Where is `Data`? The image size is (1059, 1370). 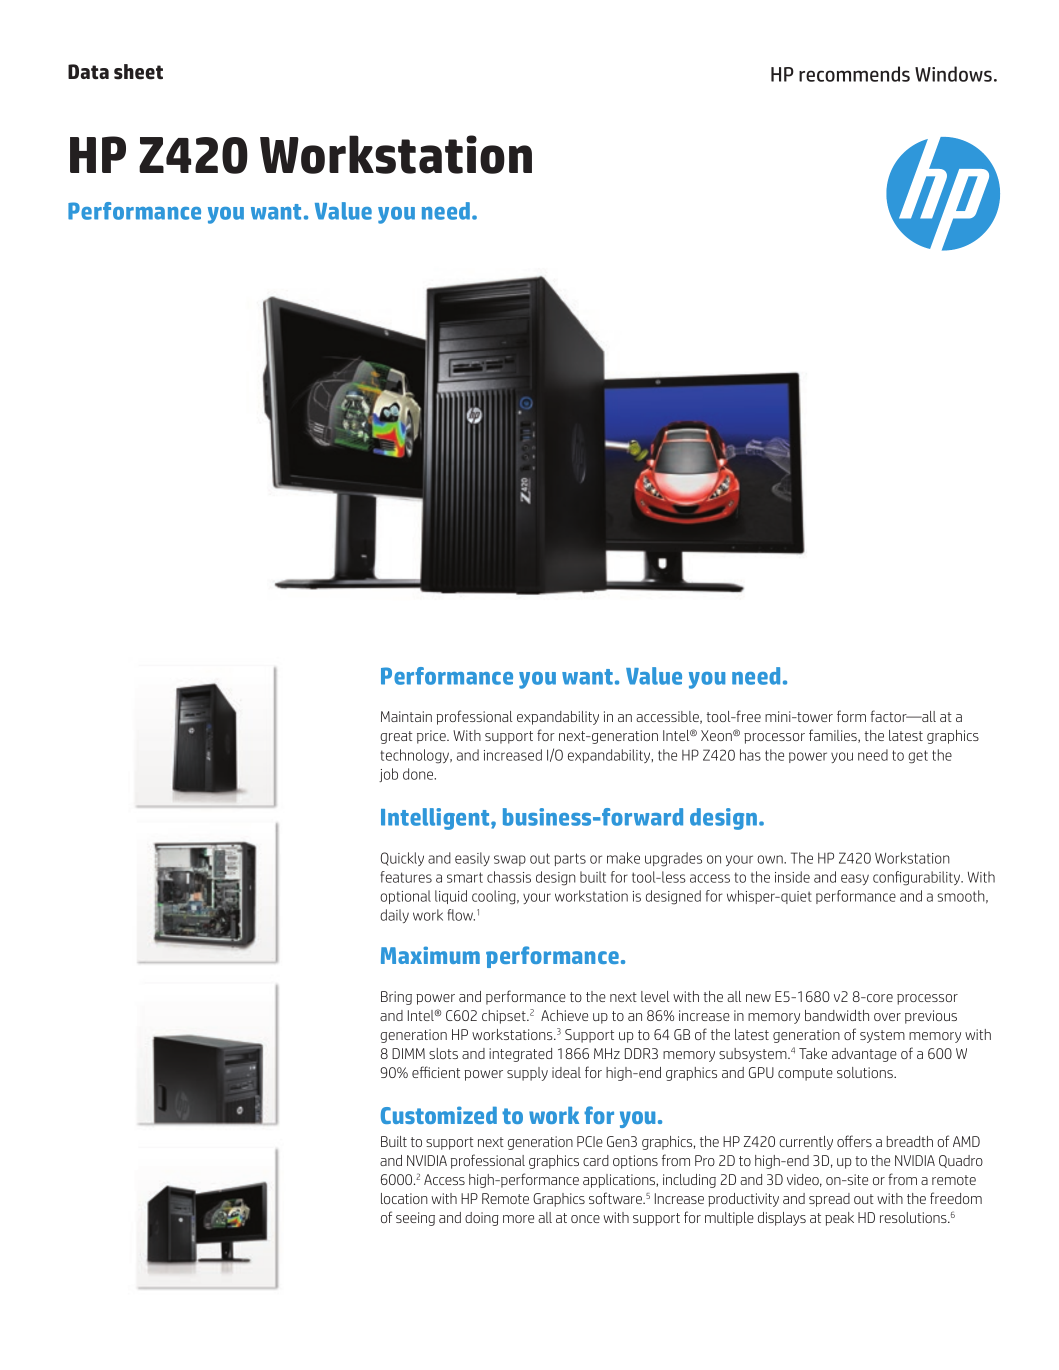
Data is located at coordinates (88, 71).
